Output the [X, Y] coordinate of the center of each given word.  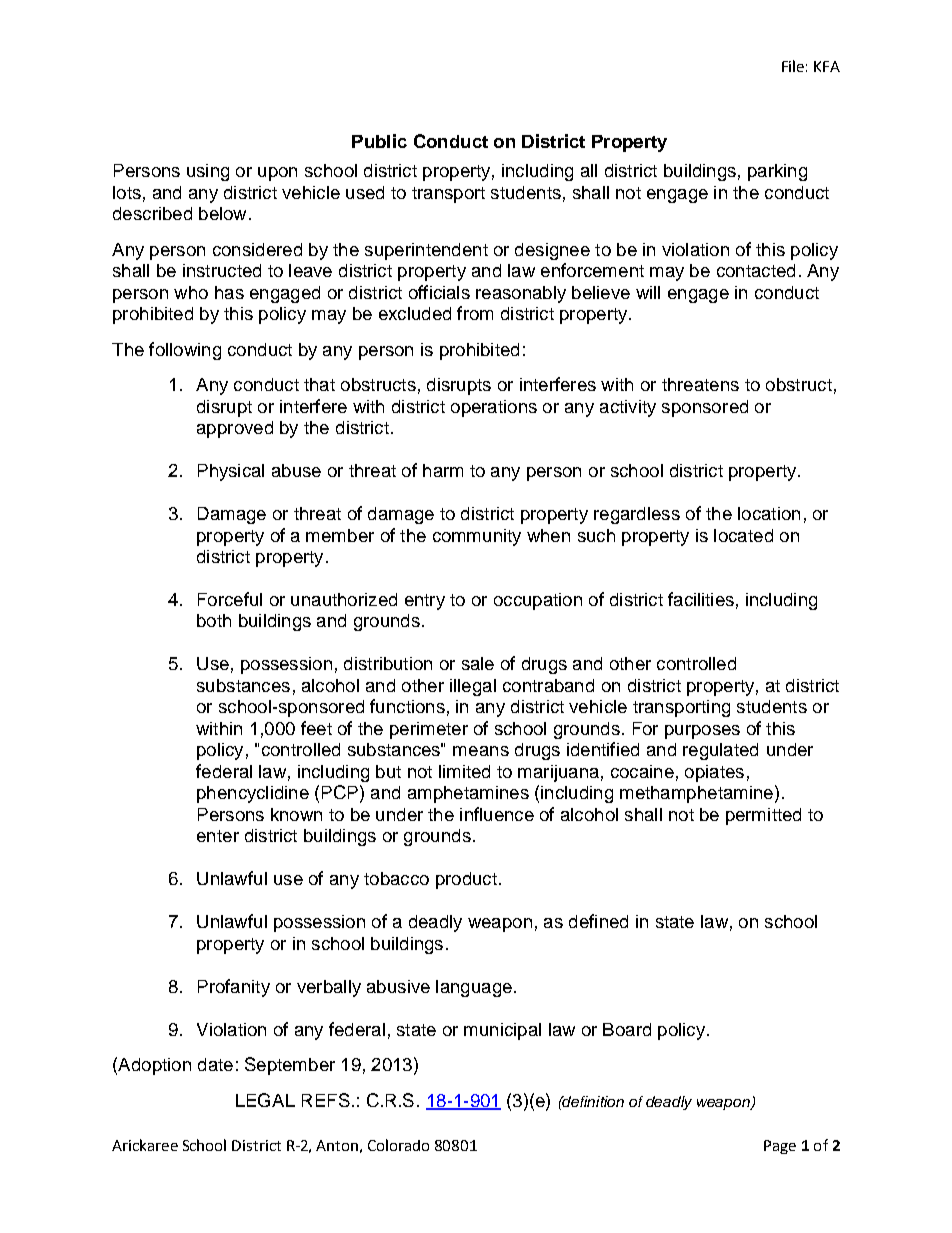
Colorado [398, 1145]
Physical [231, 472]
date [215, 1064]
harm [443, 470]
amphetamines [468, 794]
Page [780, 1147]
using [208, 172]
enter [218, 836]
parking [777, 172]
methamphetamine [696, 794]
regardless [637, 515]
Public [379, 141]
